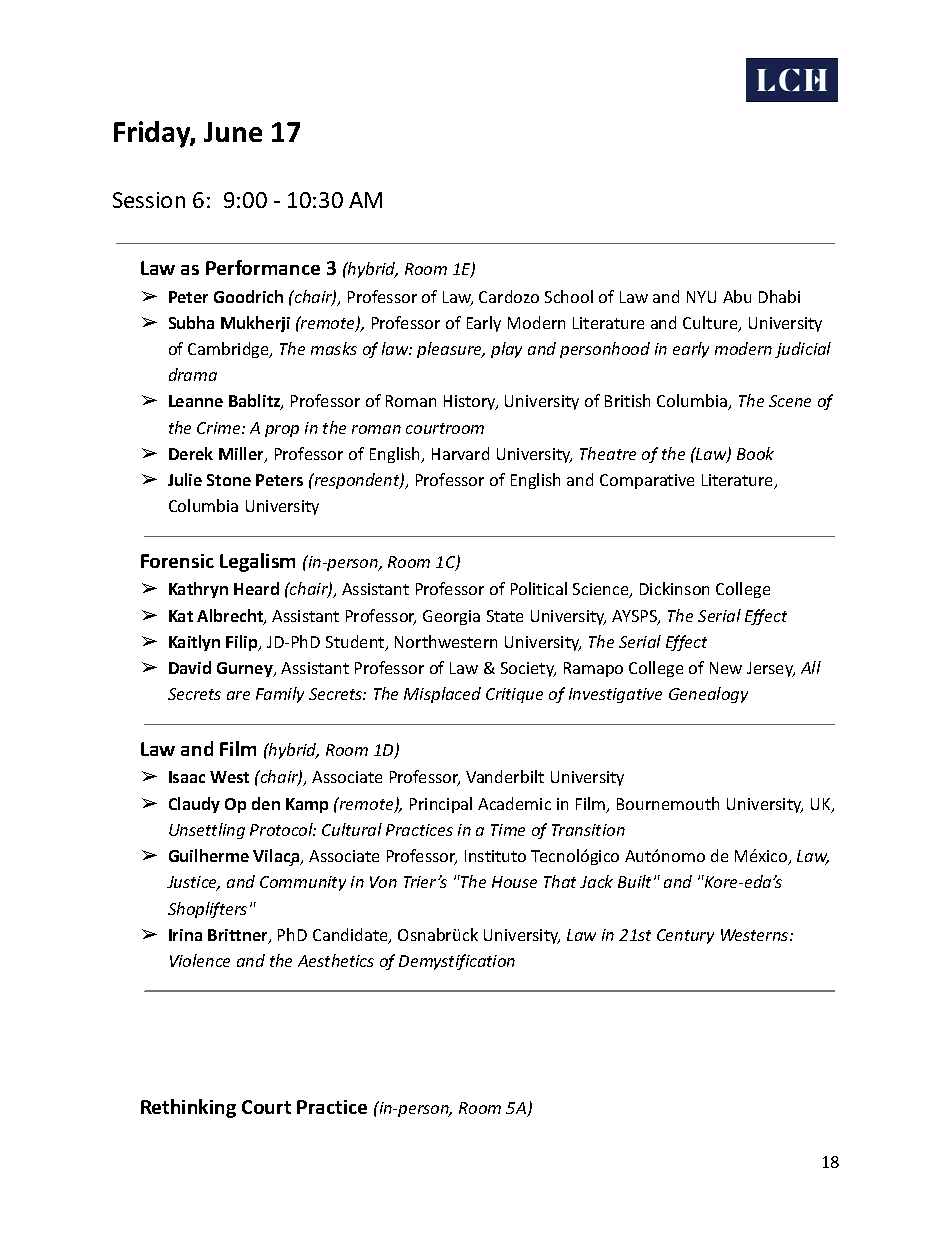 This screenshot has height=1233, width=952. Describe the element at coordinates (674, 588) in the screenshot. I see `Dickinson` at that location.
